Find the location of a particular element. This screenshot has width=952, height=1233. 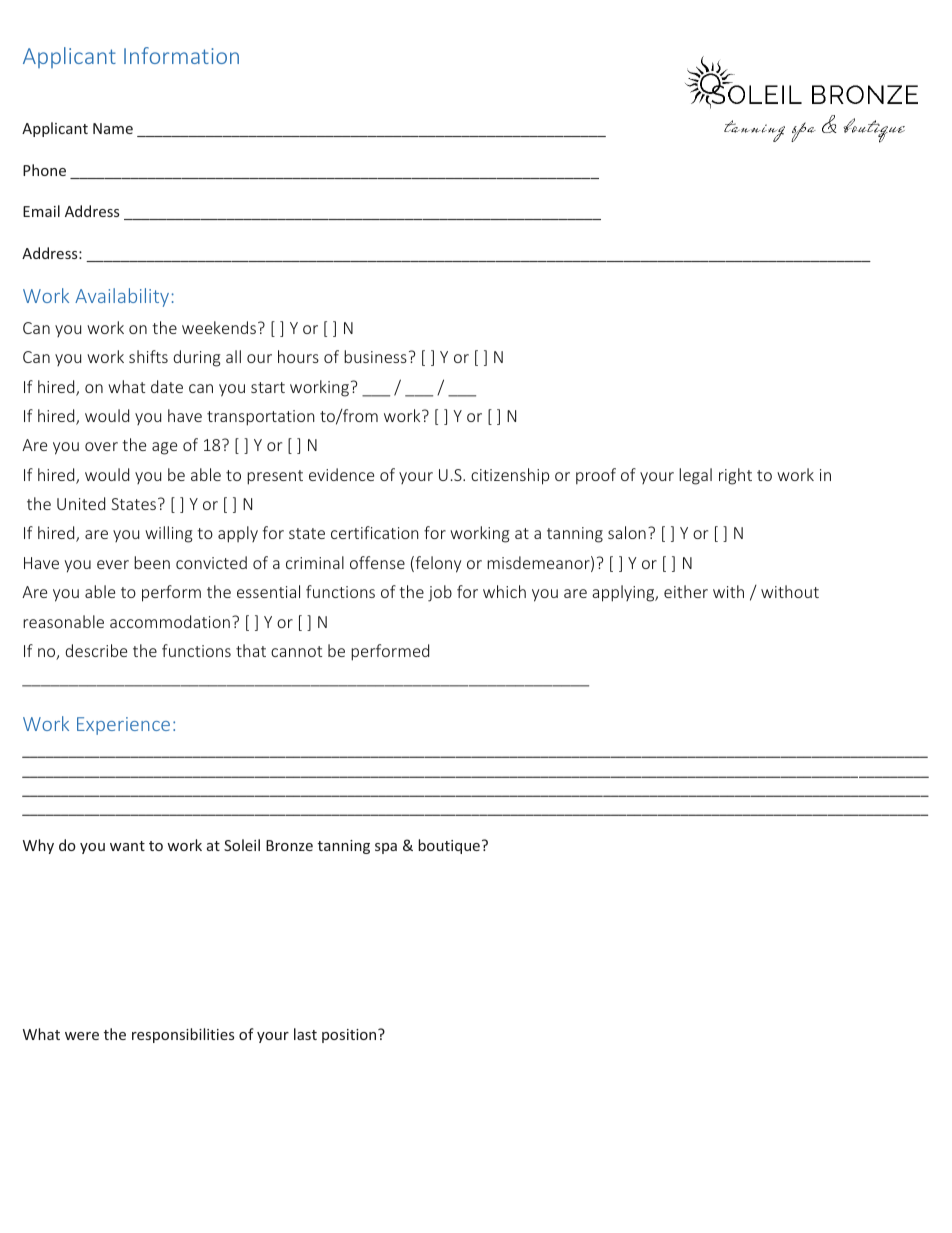

salon is located at coordinates (627, 532).
